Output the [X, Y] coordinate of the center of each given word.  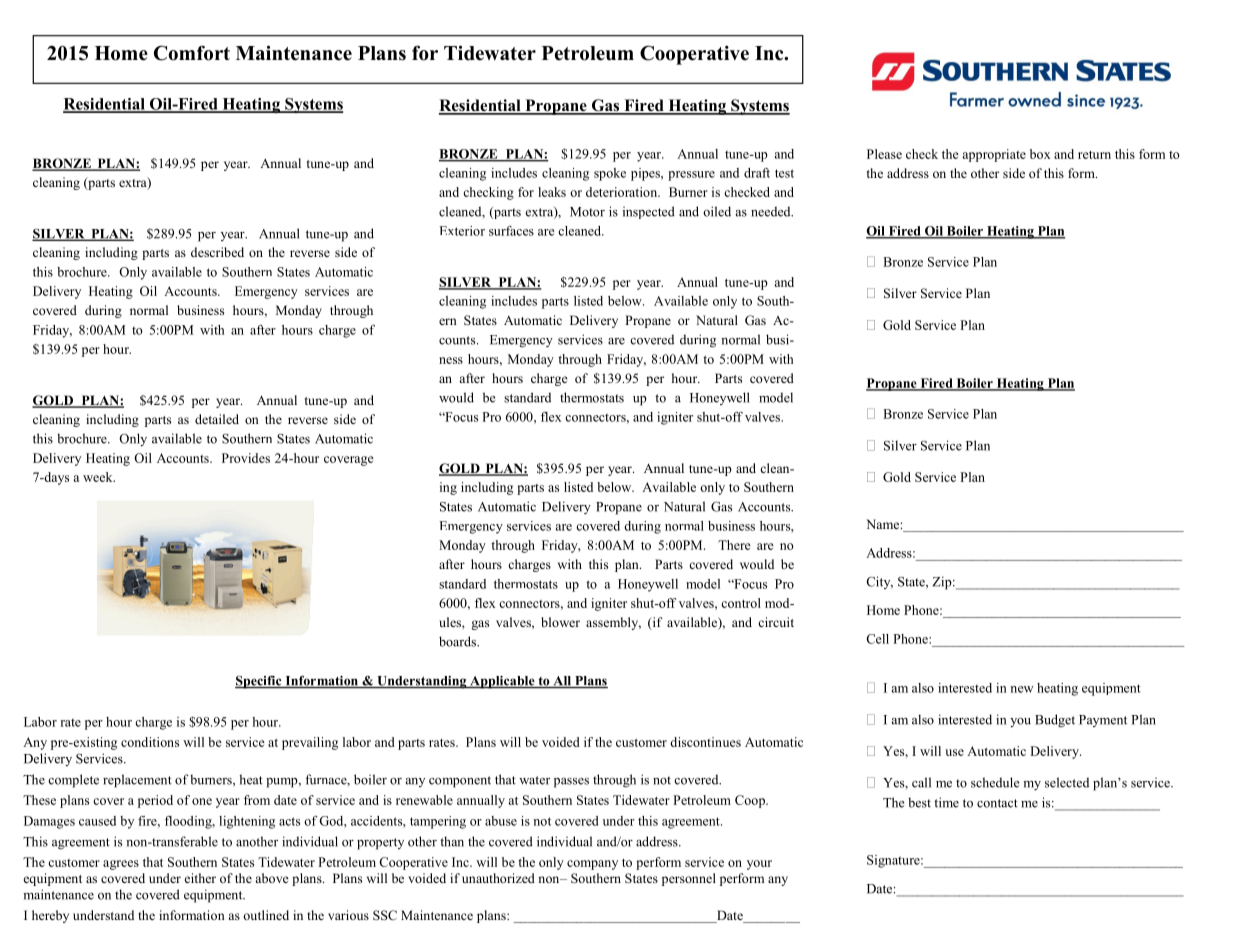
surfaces [511, 231]
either [200, 878]
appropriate [994, 155]
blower [560, 622]
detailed [217, 419]
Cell [877, 639]
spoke [610, 174]
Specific [259, 682]
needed [772, 211]
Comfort [192, 53]
